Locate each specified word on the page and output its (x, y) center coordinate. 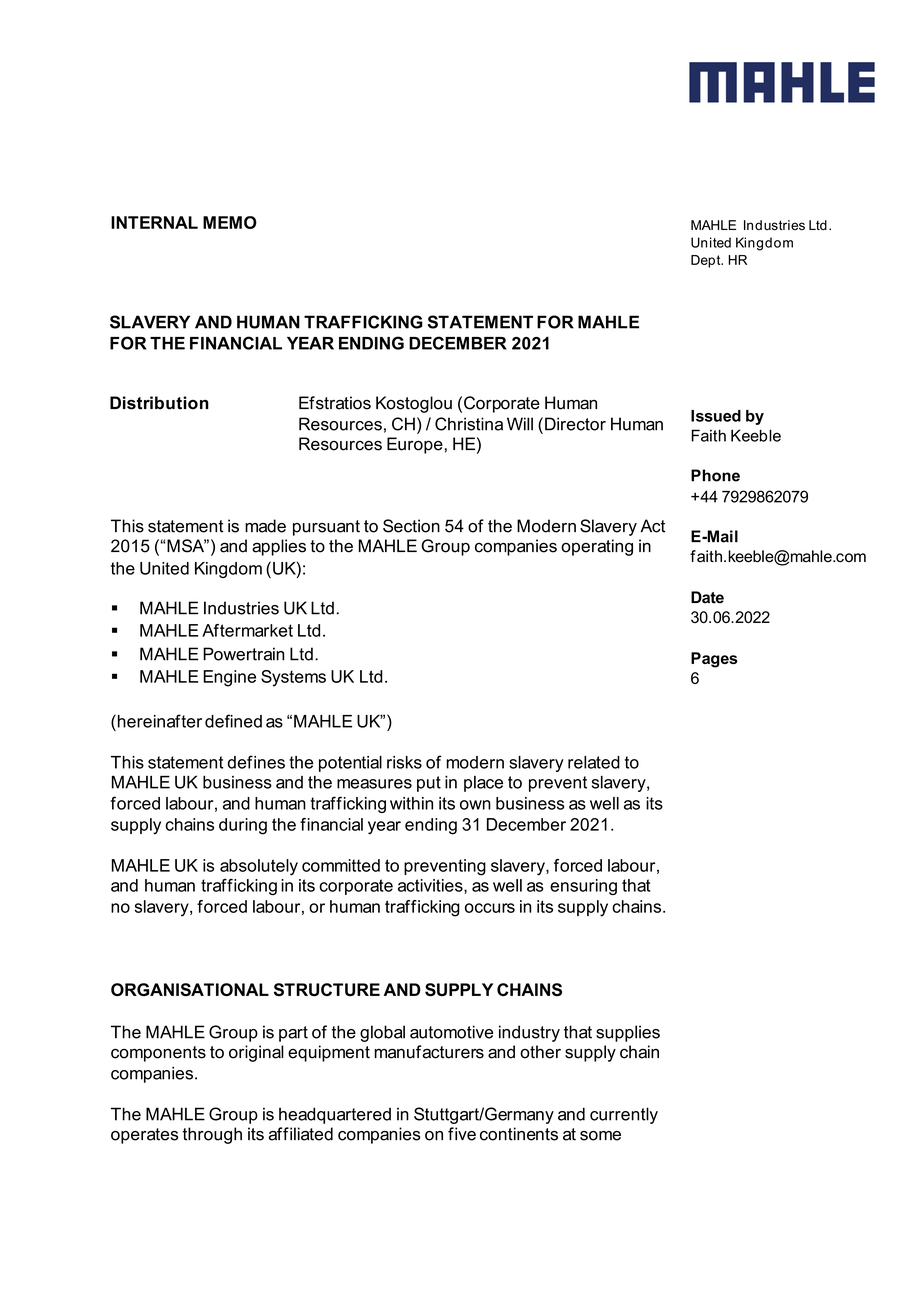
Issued (716, 416)
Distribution (159, 403)
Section (411, 526)
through (212, 1135)
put (429, 784)
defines (256, 762)
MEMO (230, 222)
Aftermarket (247, 630)
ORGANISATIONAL (190, 989)
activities (431, 886)
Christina (469, 424)
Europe (415, 445)
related (594, 762)
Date (707, 597)
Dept (707, 261)
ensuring (583, 887)
